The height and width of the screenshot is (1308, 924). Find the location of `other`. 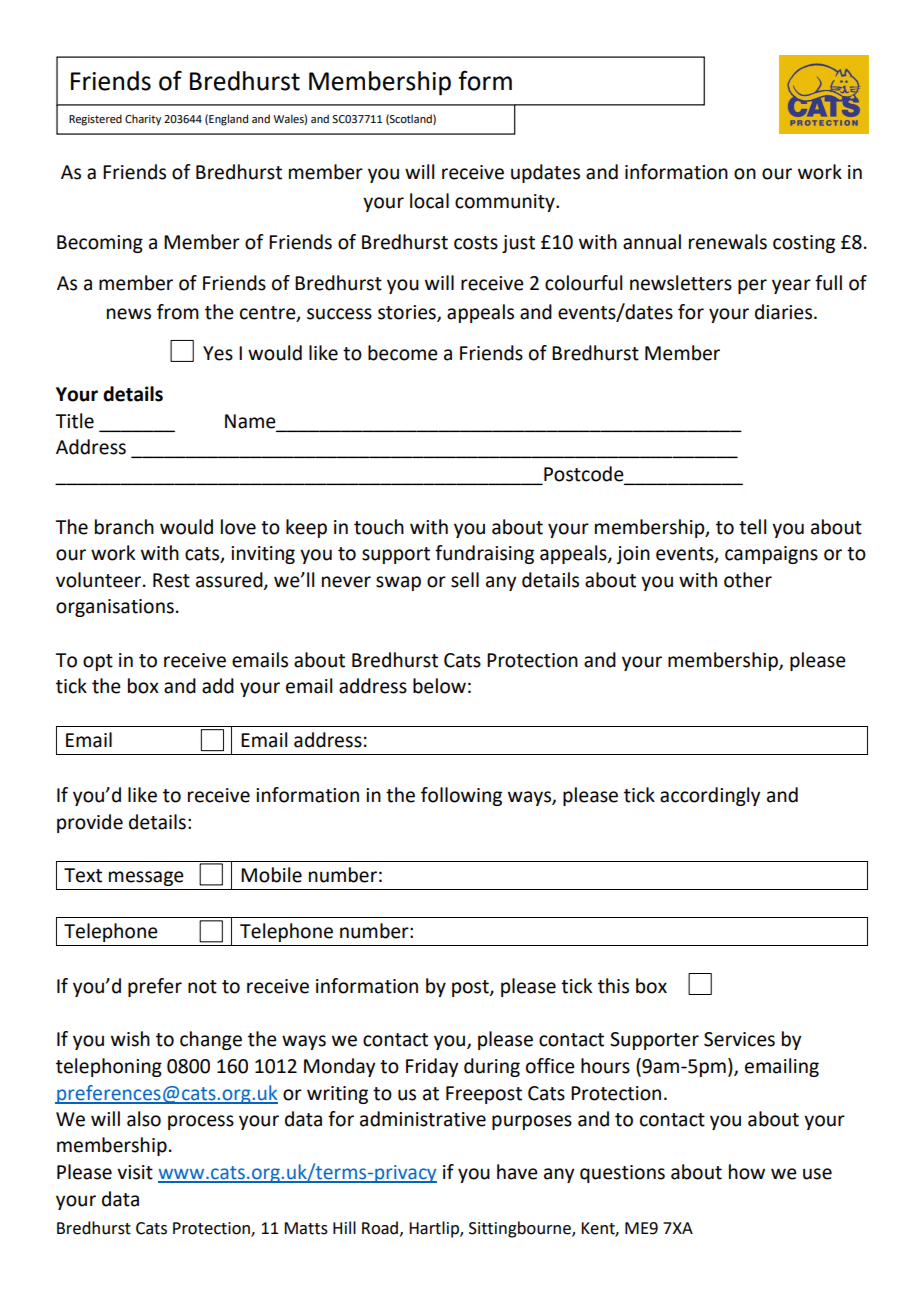

other is located at coordinates (748, 580).
